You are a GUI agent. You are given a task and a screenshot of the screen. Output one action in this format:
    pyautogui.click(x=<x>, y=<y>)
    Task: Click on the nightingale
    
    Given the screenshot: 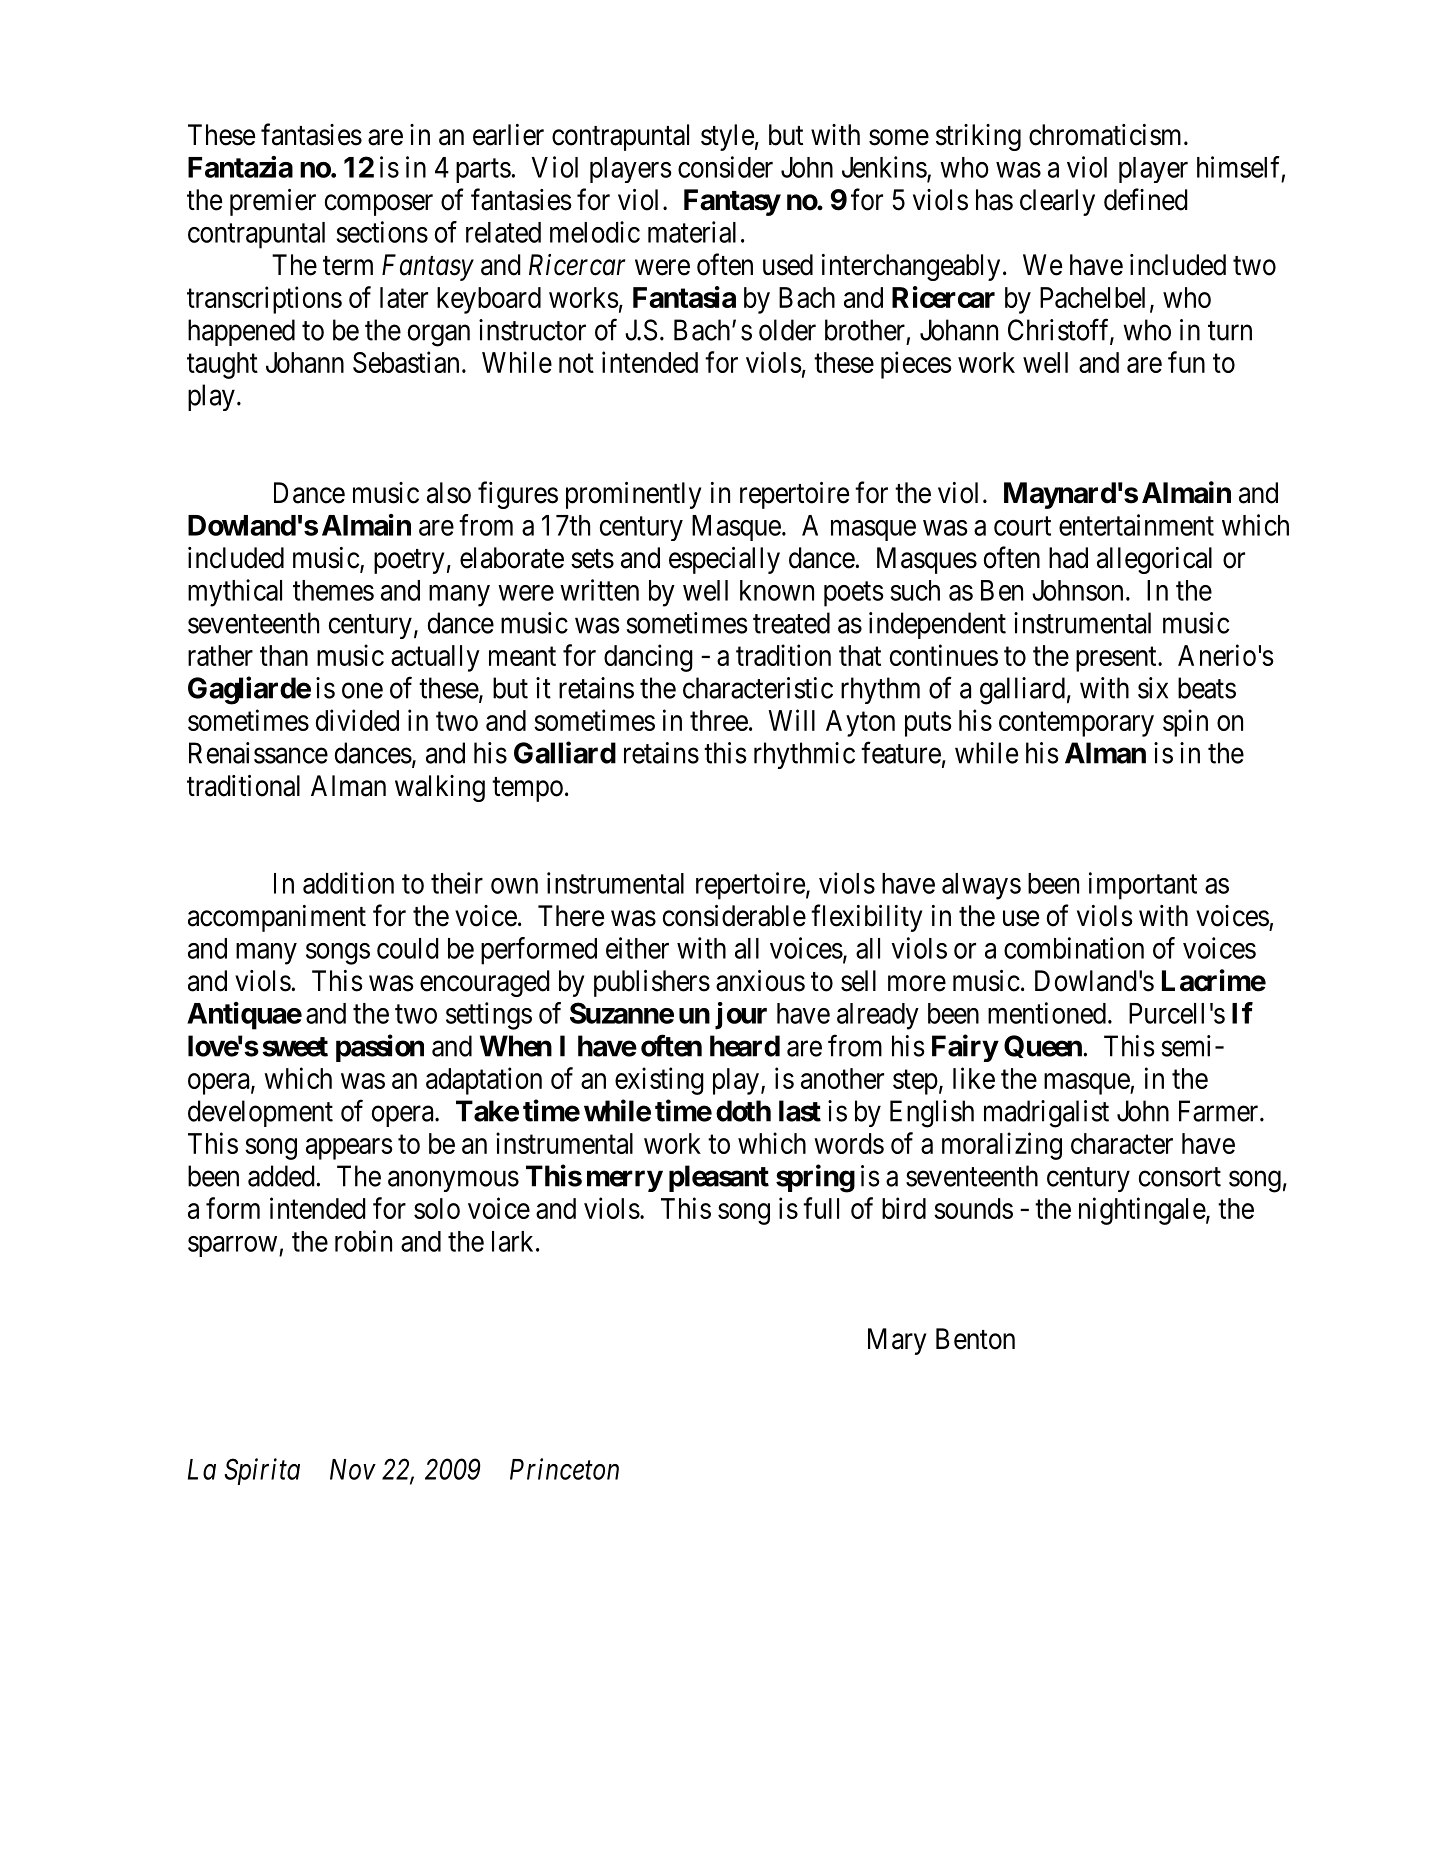 What is the action you would take?
    pyautogui.click(x=1142, y=1211)
